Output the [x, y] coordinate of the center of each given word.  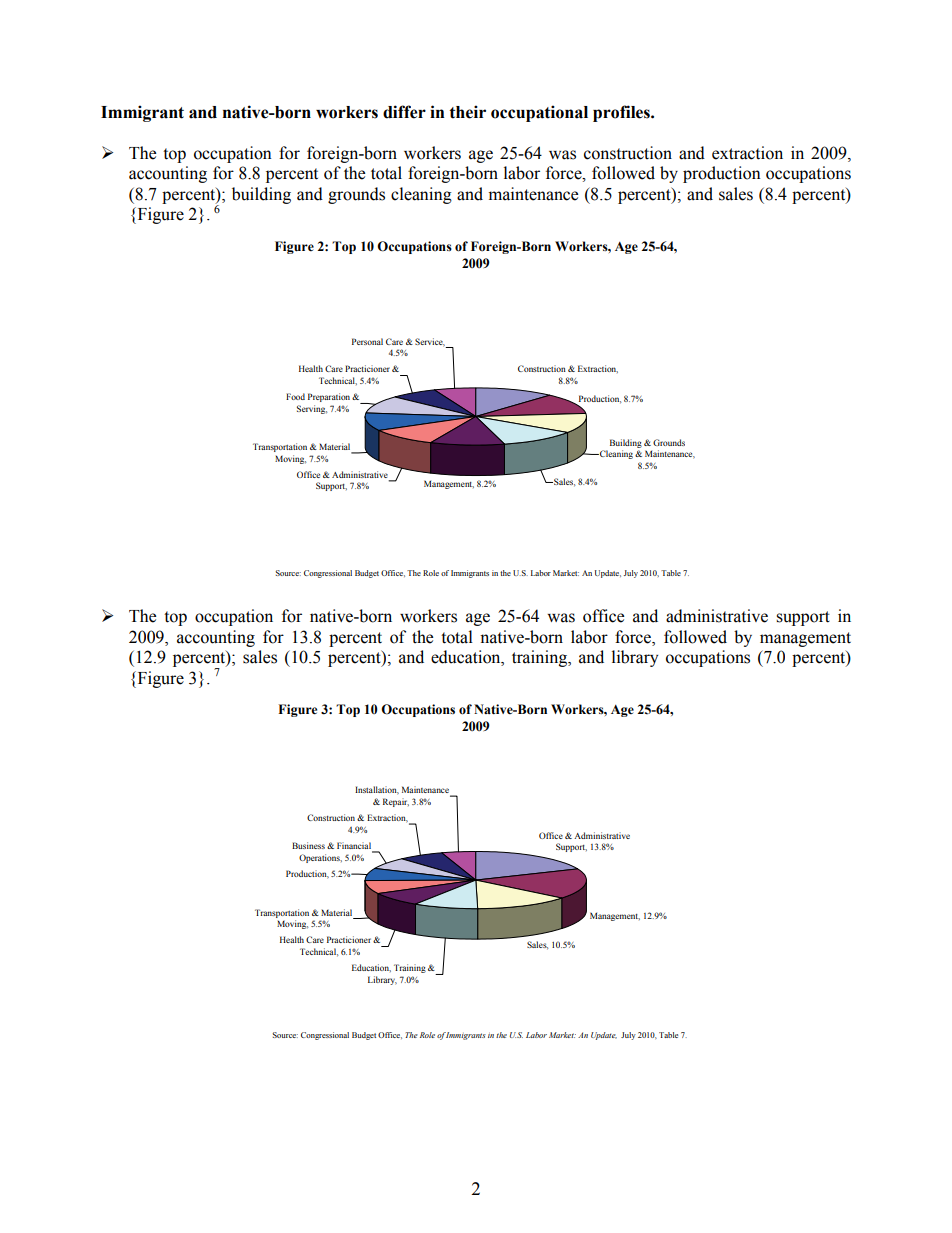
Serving [312, 409]
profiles [622, 113]
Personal [367, 341]
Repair [396, 802]
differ [404, 112]
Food [295, 396]
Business [308, 845]
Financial [355, 847]
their [467, 112]
